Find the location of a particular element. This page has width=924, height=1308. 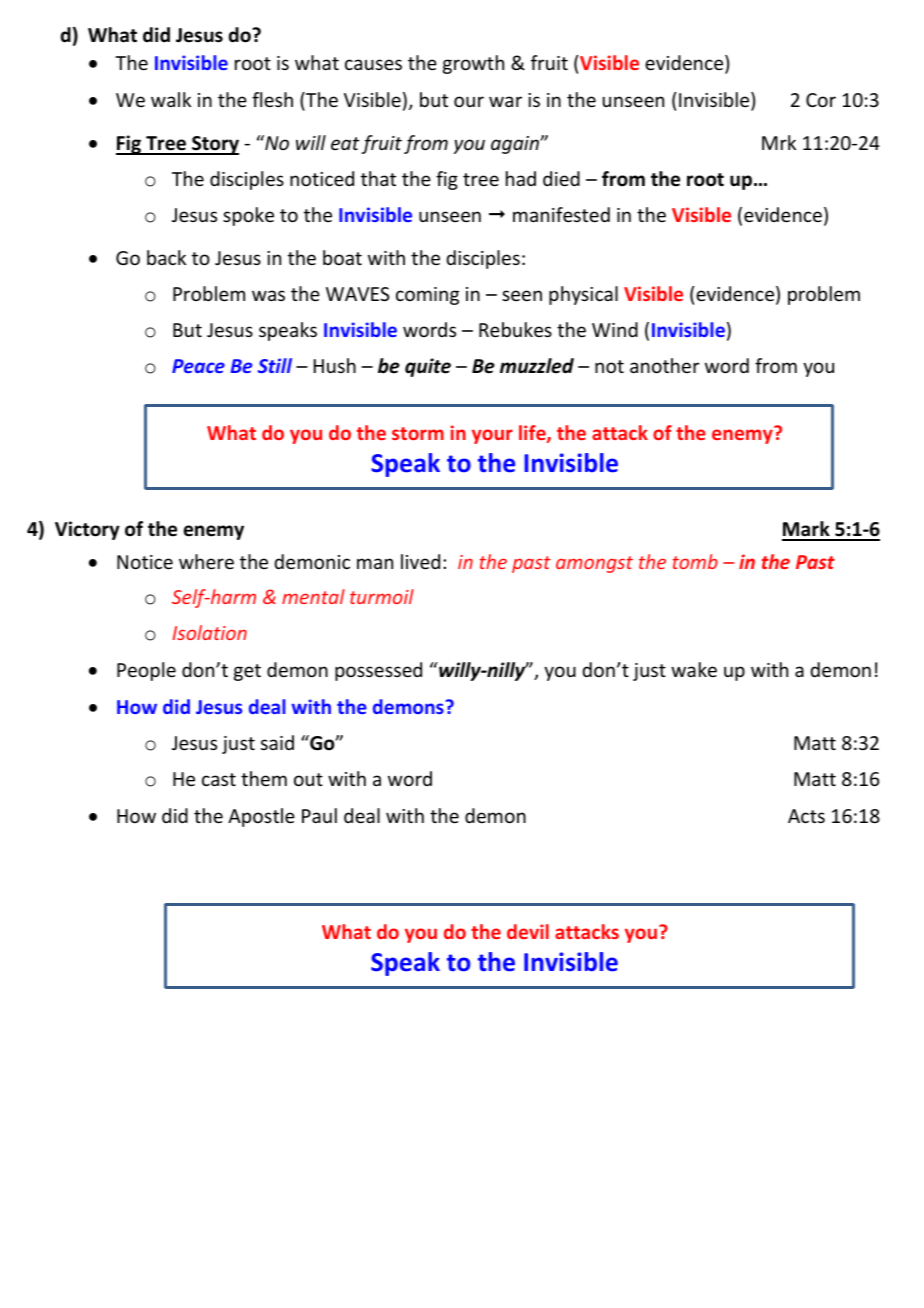

Victory is located at coordinates (87, 530).
